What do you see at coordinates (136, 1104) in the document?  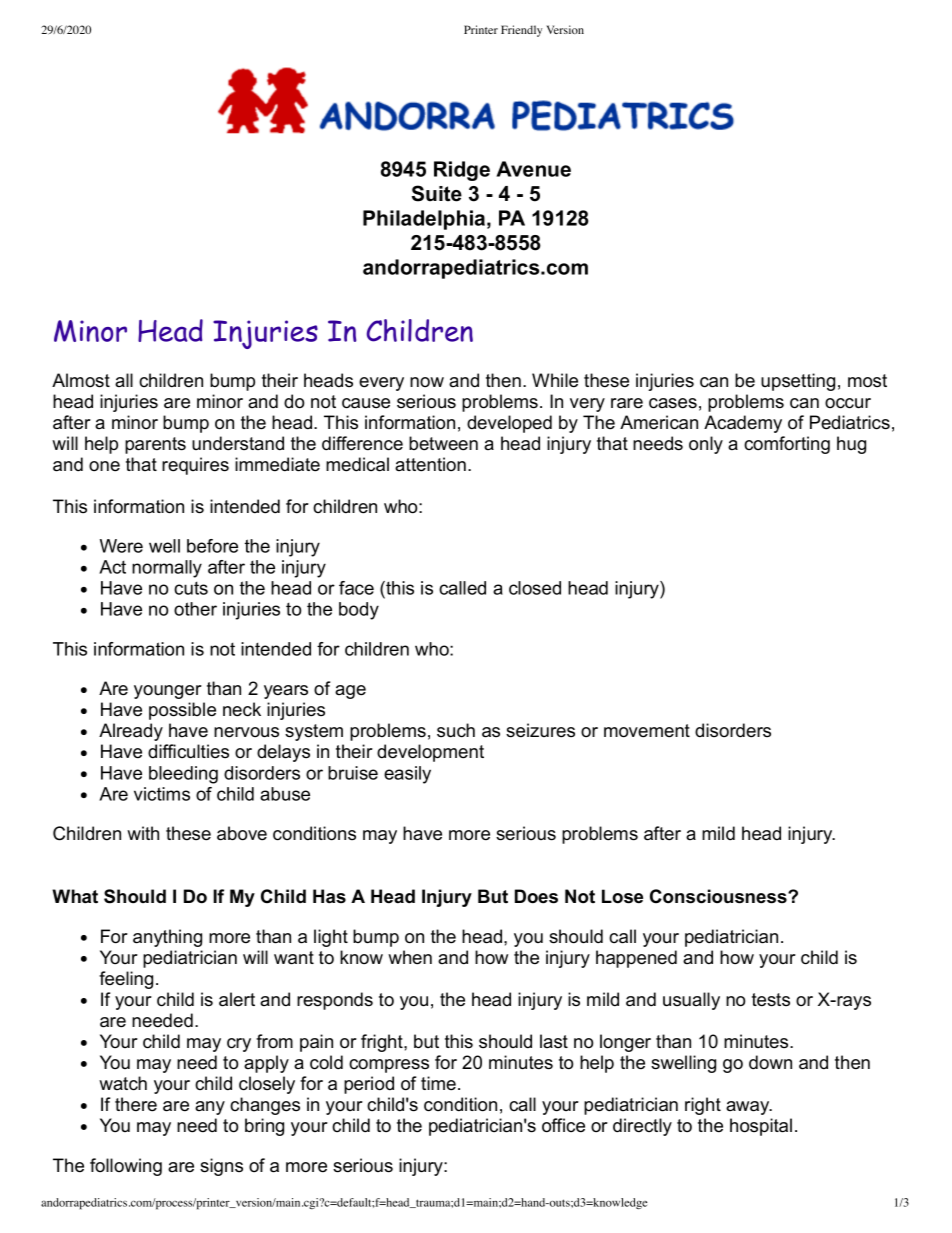 I see `there` at bounding box center [136, 1104].
